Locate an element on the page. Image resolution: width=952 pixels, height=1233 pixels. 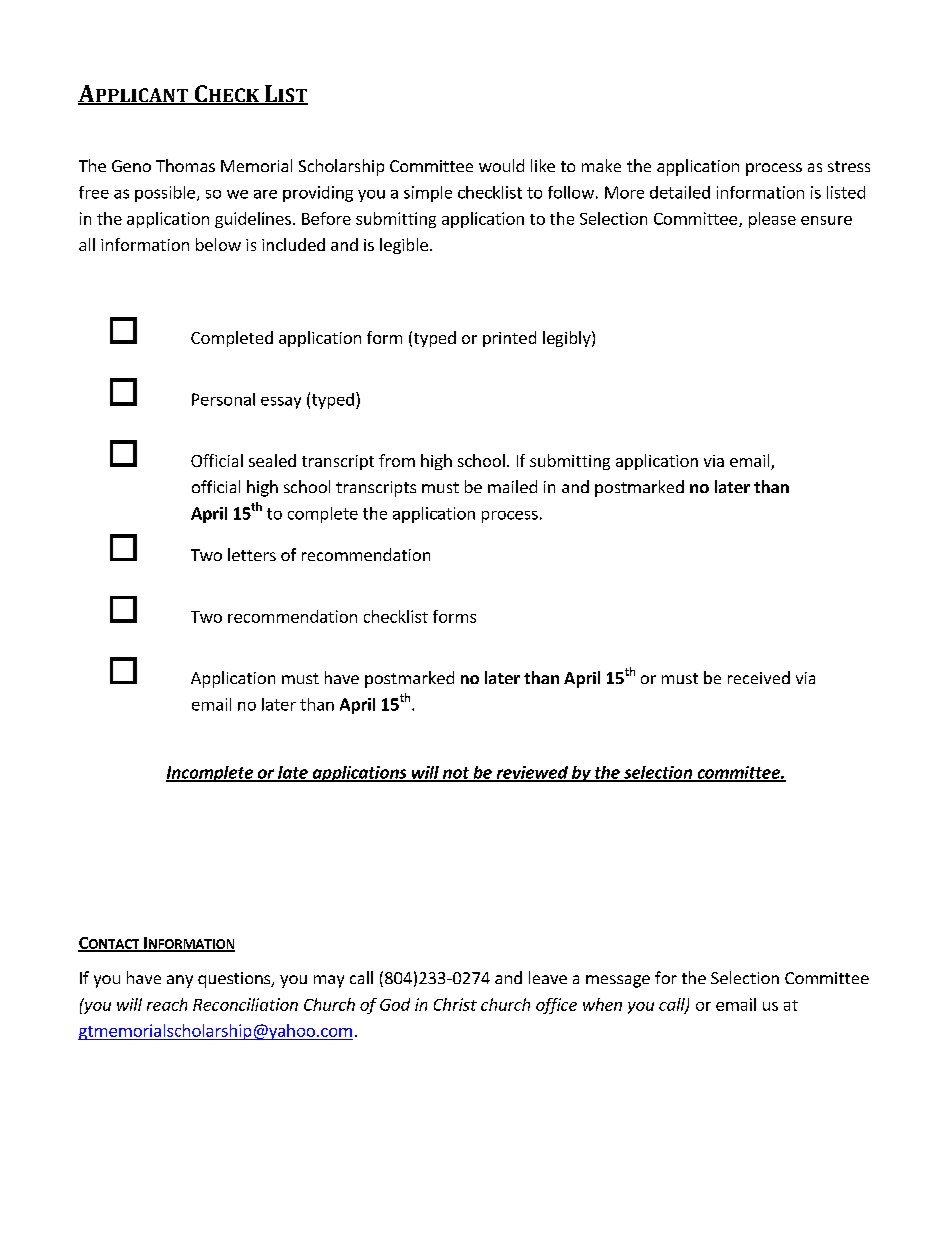
received is located at coordinates (759, 677).
